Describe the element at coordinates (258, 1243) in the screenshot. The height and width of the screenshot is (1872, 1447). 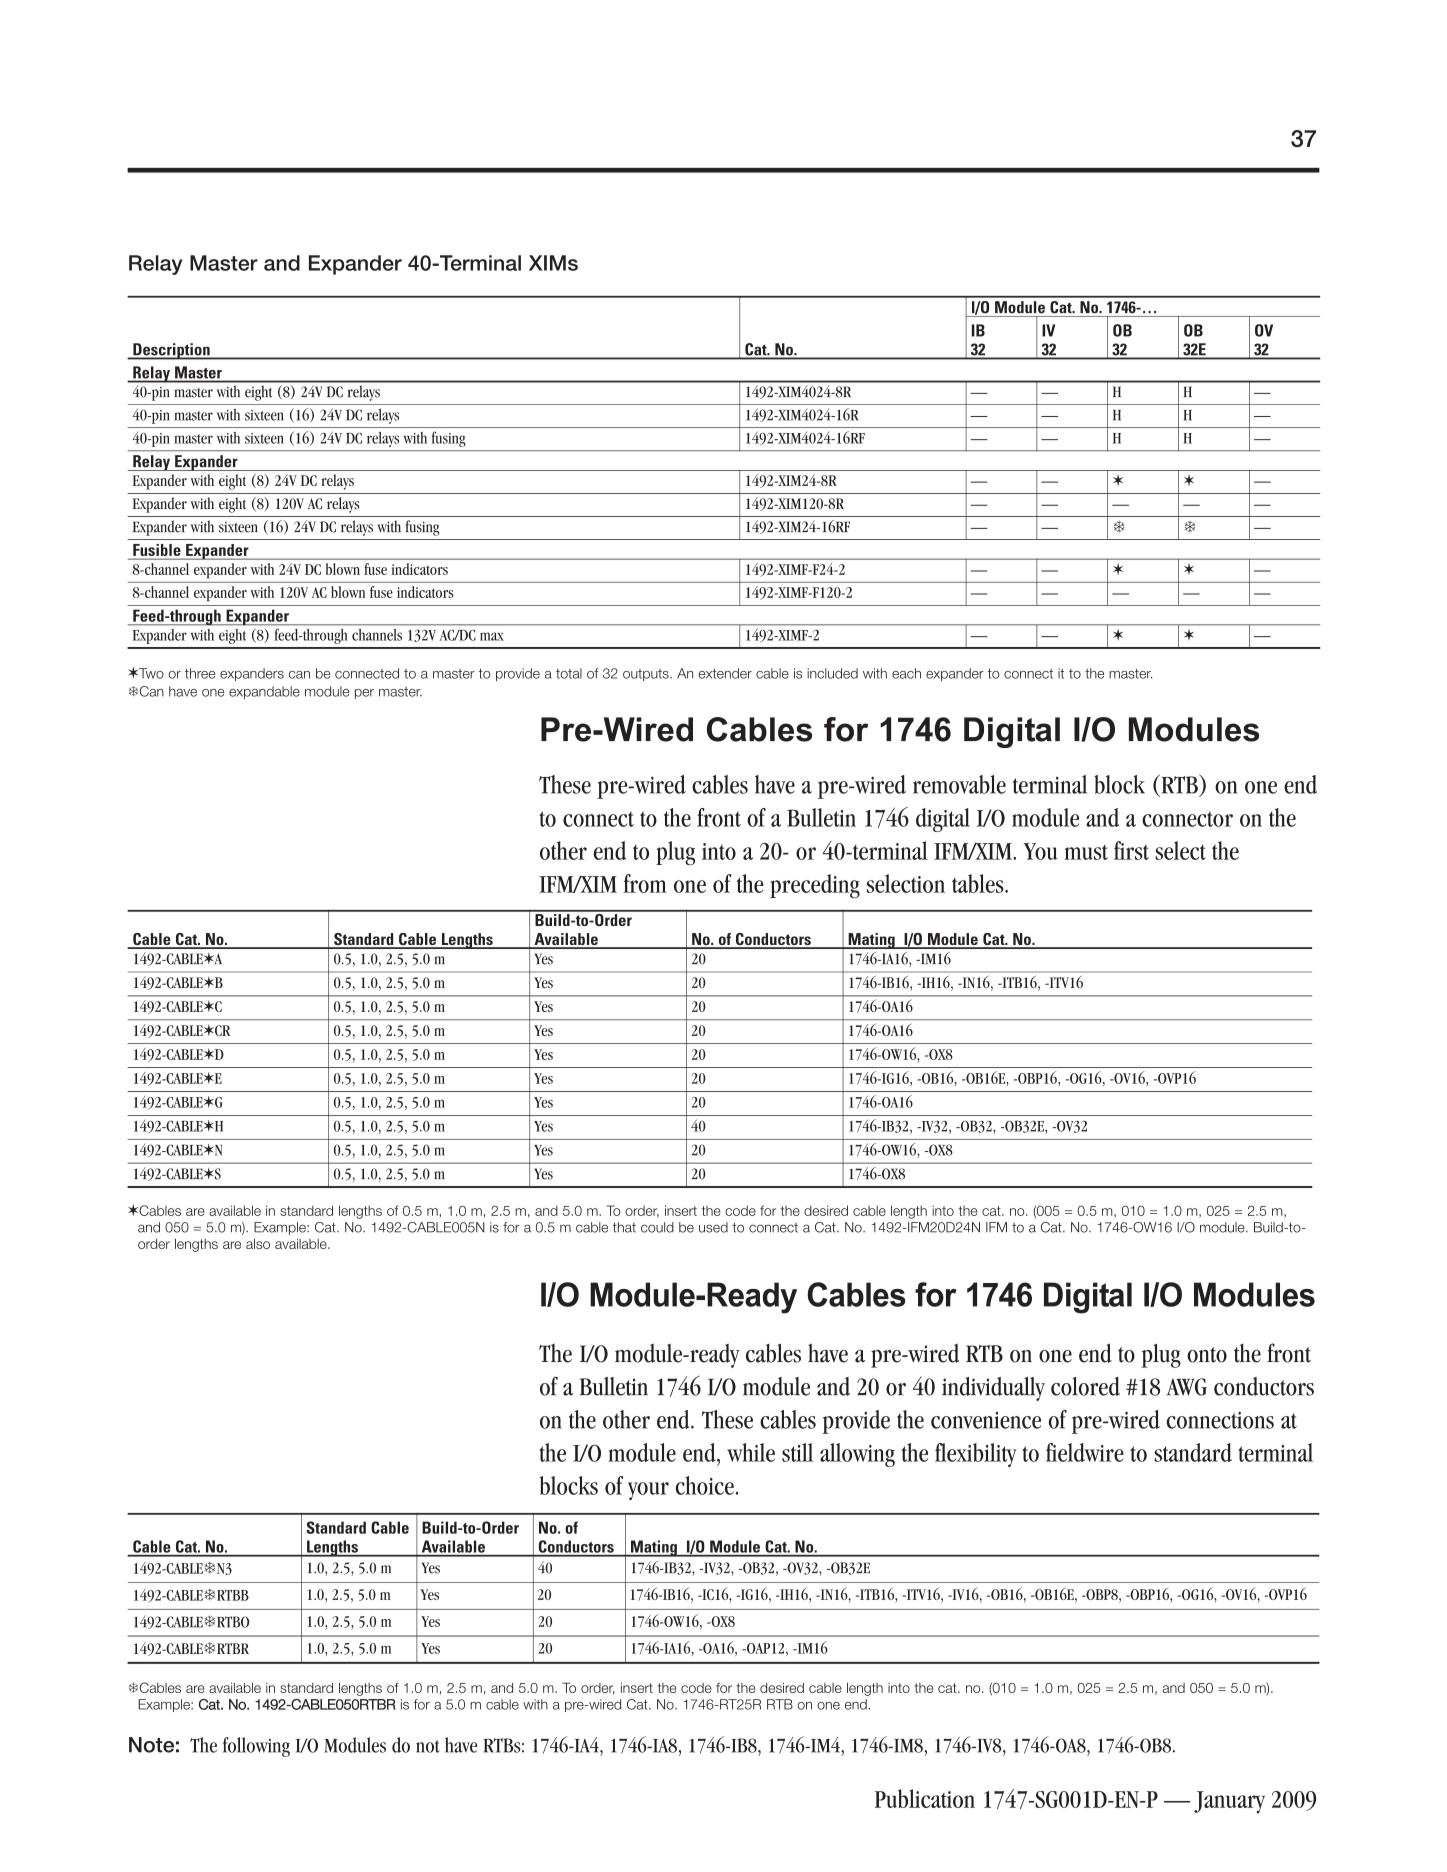
I see `also` at that location.
